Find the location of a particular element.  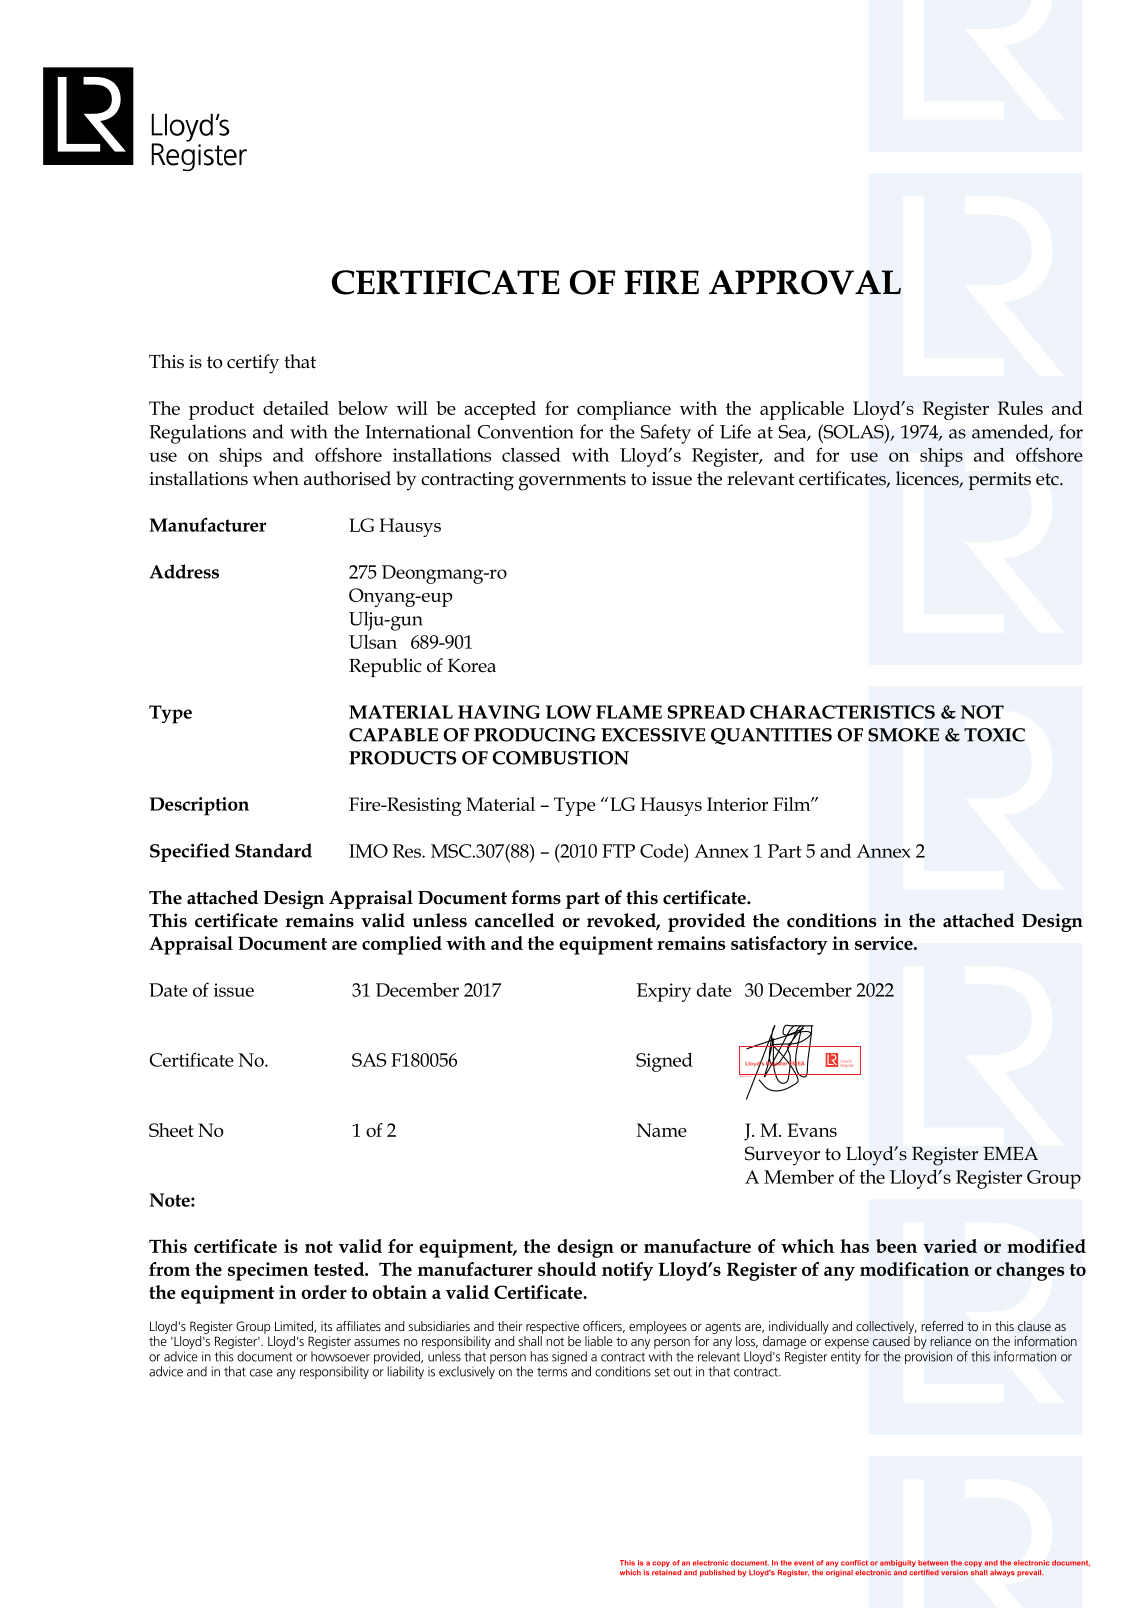

case is located at coordinates (261, 1373).
